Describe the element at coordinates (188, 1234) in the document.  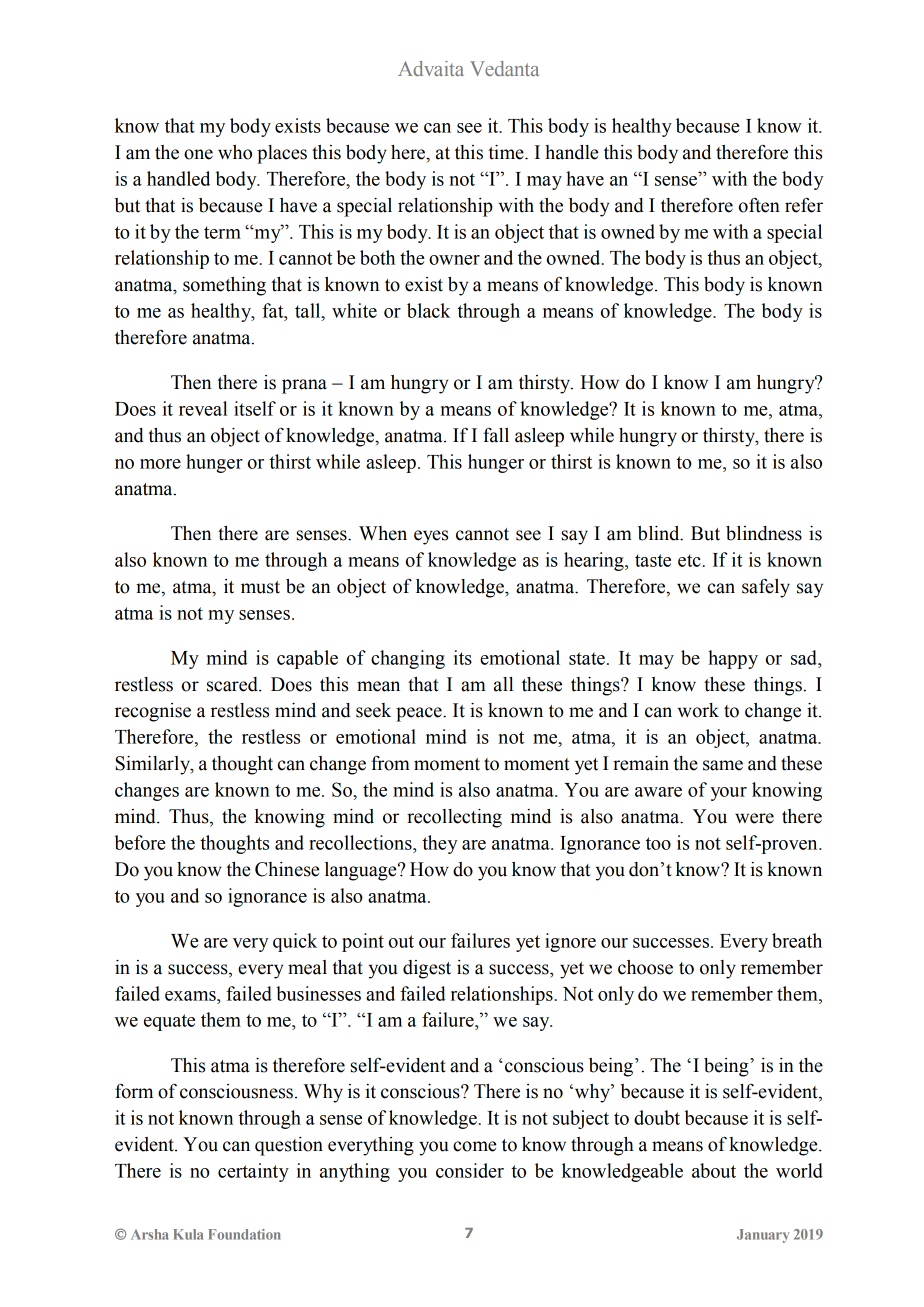
I see `Kula` at that location.
